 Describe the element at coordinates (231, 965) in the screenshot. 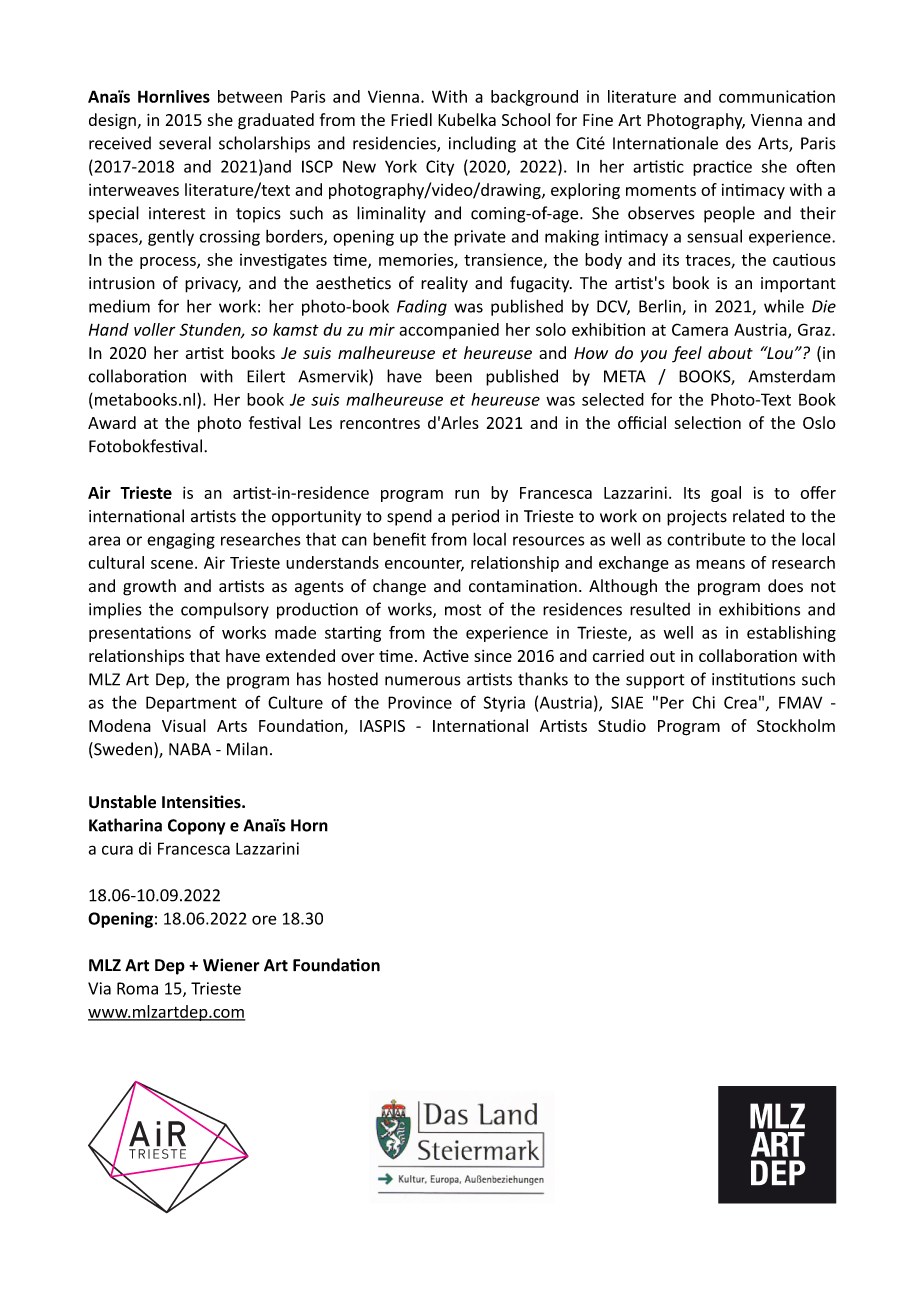

I see `Wiener` at that location.
